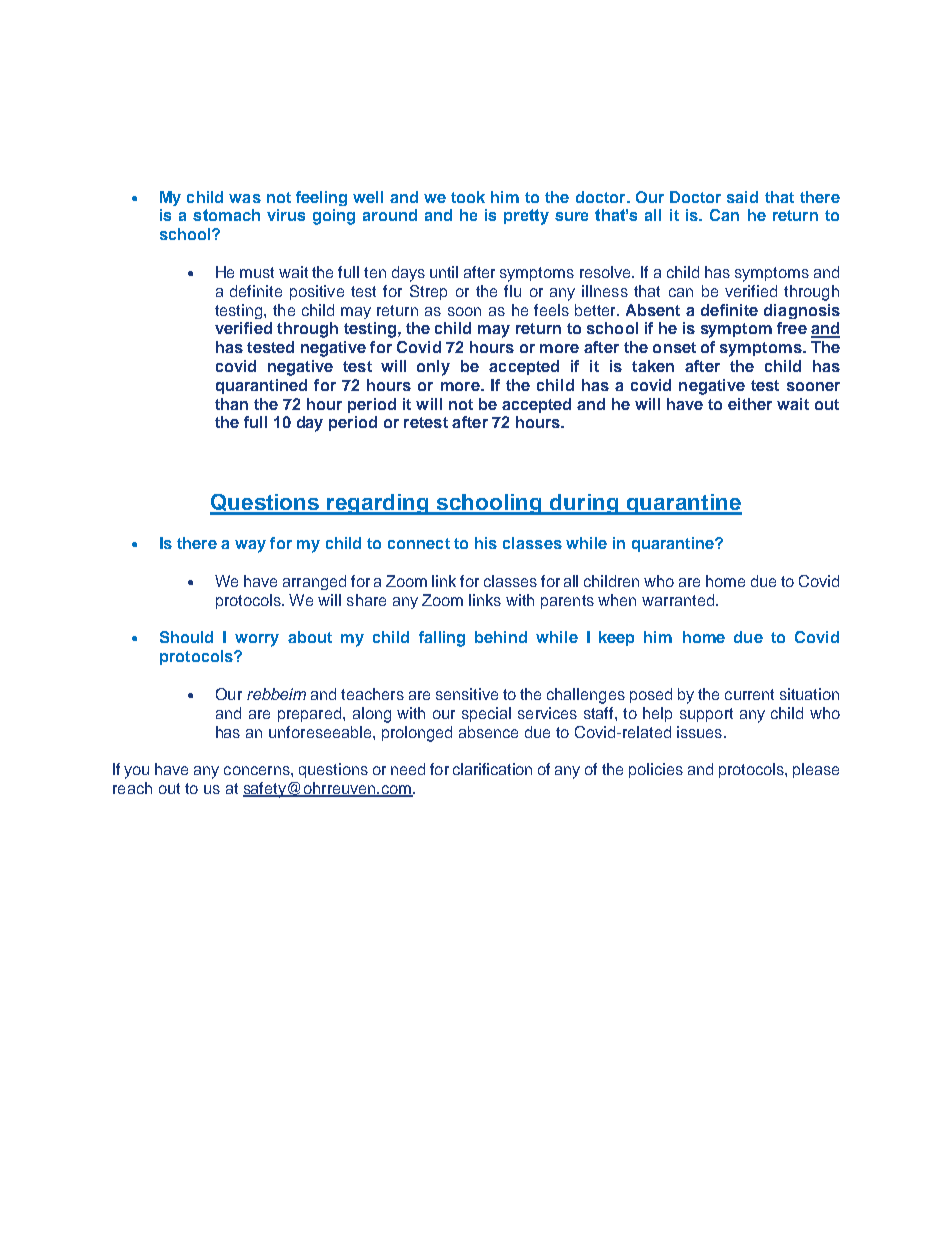 The height and width of the page is (1233, 952). Describe the element at coordinates (231, 404) in the page. I see `than` at that location.
